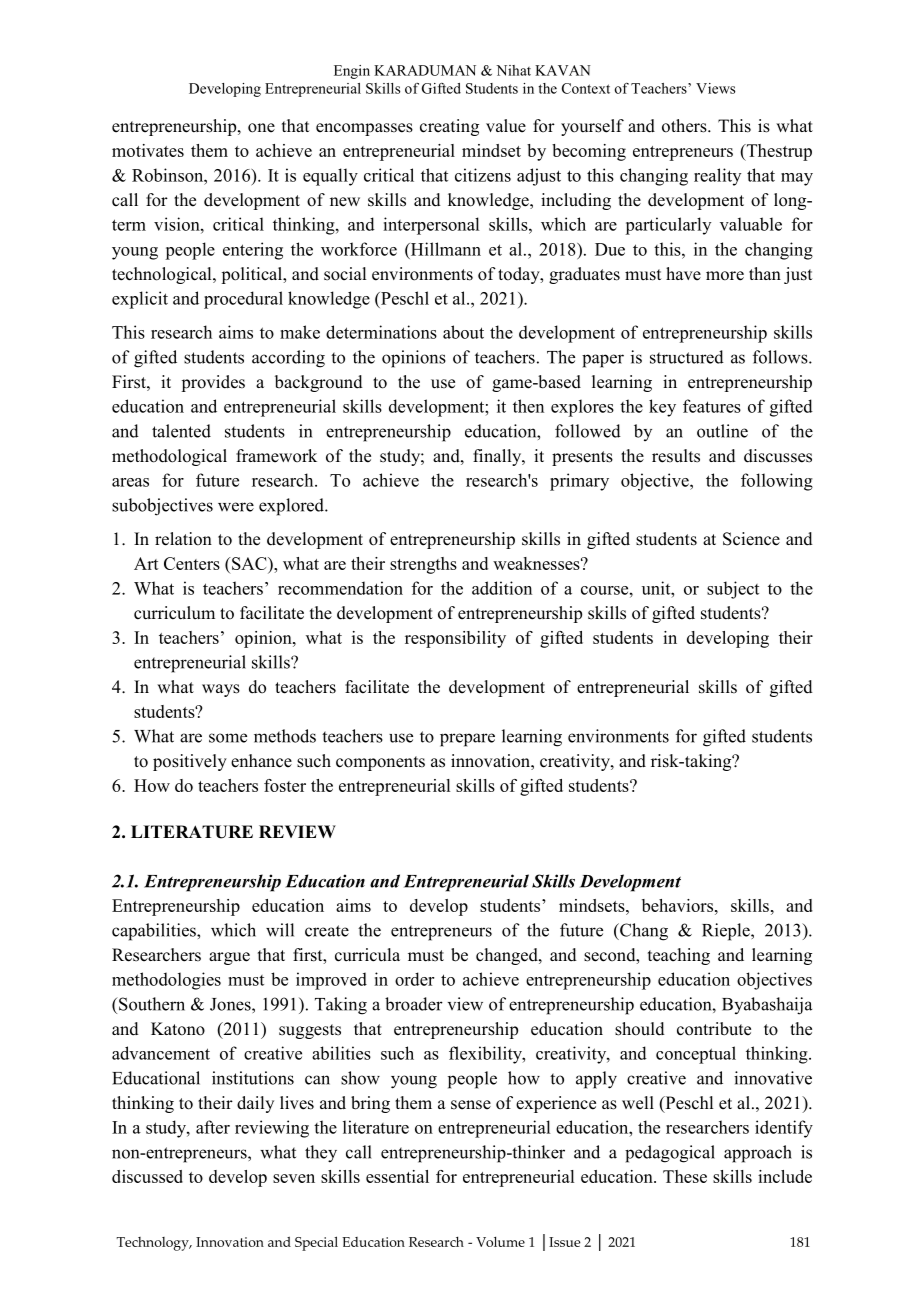 This screenshot has width=924, height=1308. What do you see at coordinates (455, 639) in the screenshot?
I see `responsibility` at bounding box center [455, 639].
